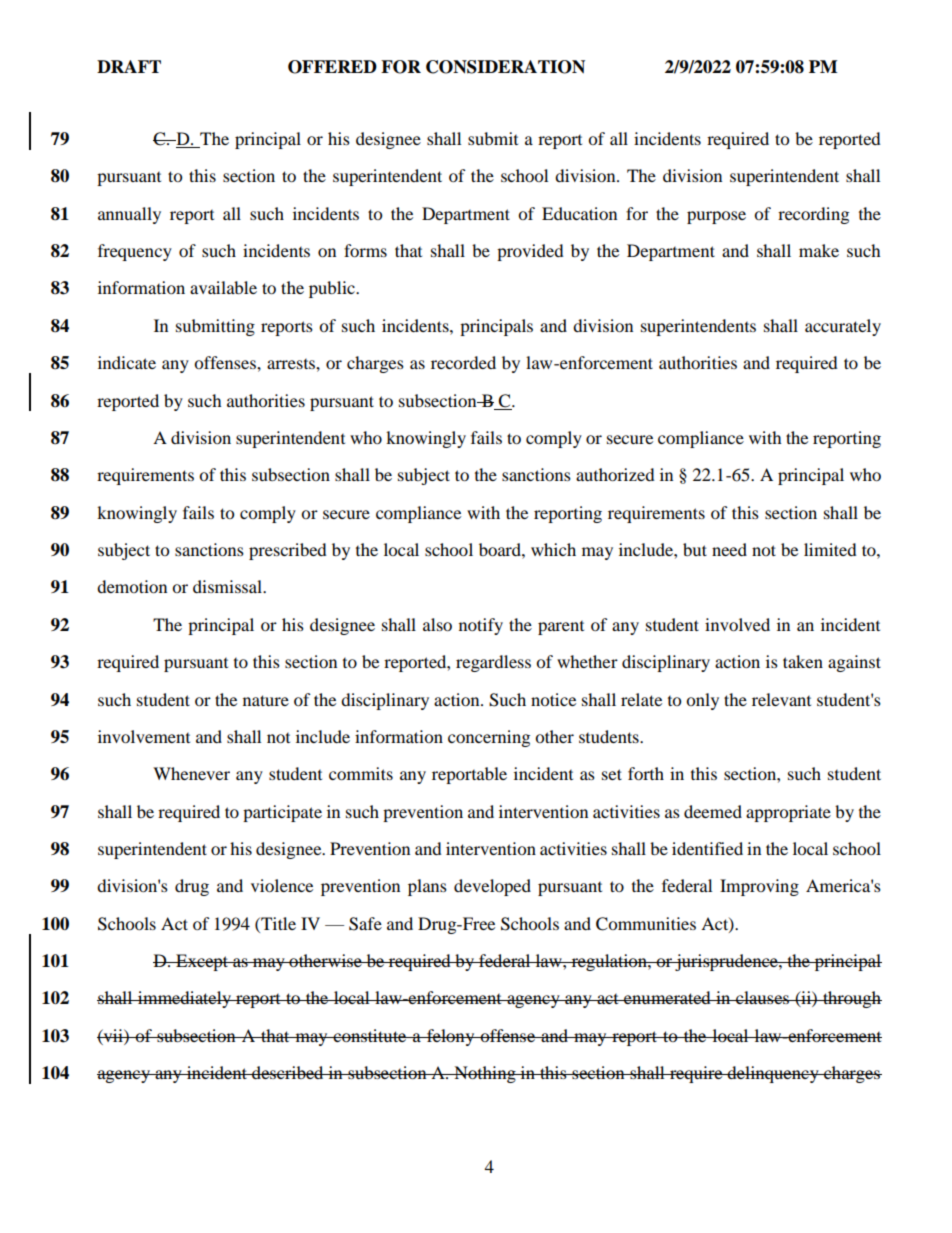 The height and width of the page is (1233, 952). What do you see at coordinates (223, 287) in the page?
I see `available` at bounding box center [223, 287].
